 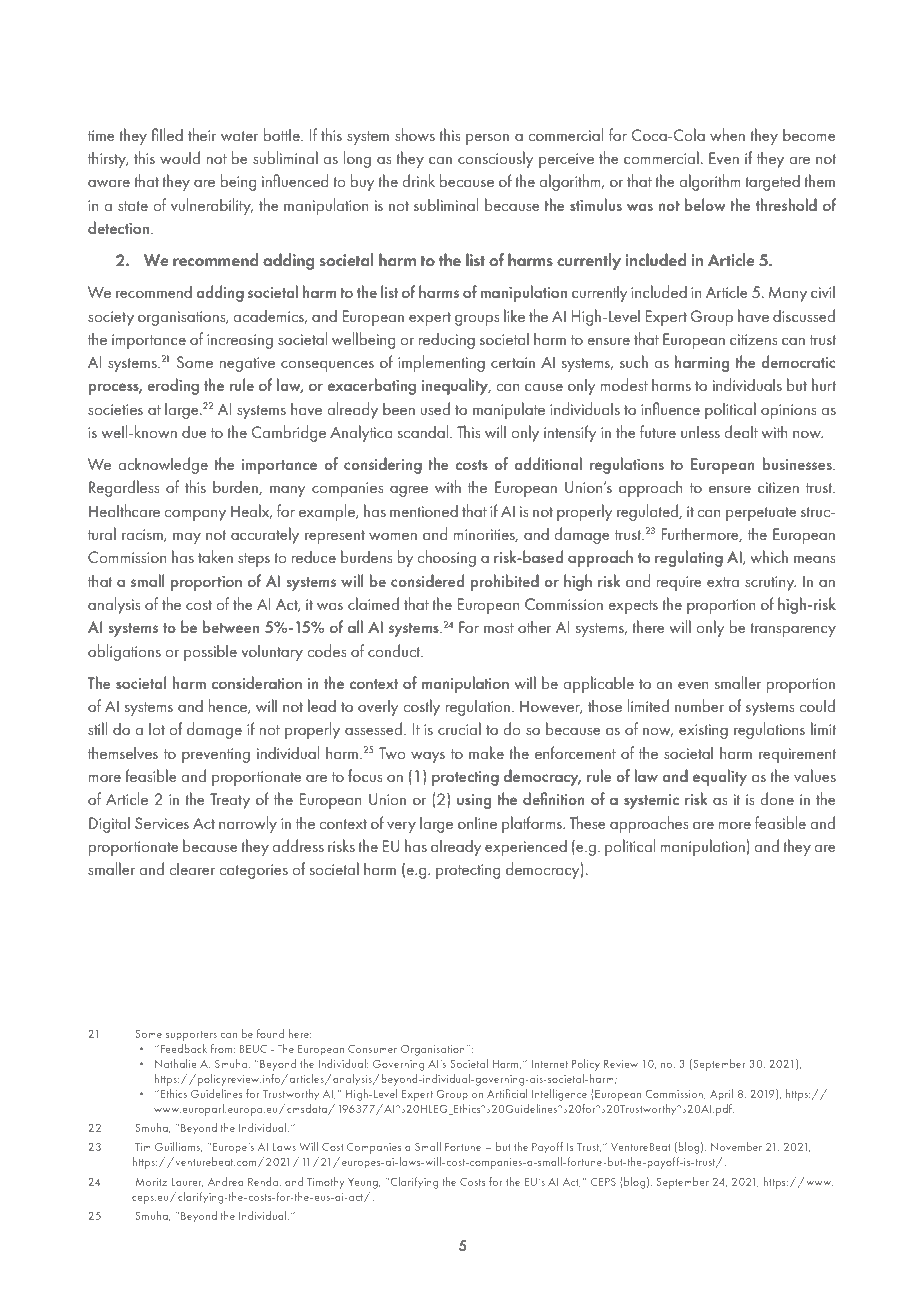 I want to click on done, so click(x=777, y=798).
